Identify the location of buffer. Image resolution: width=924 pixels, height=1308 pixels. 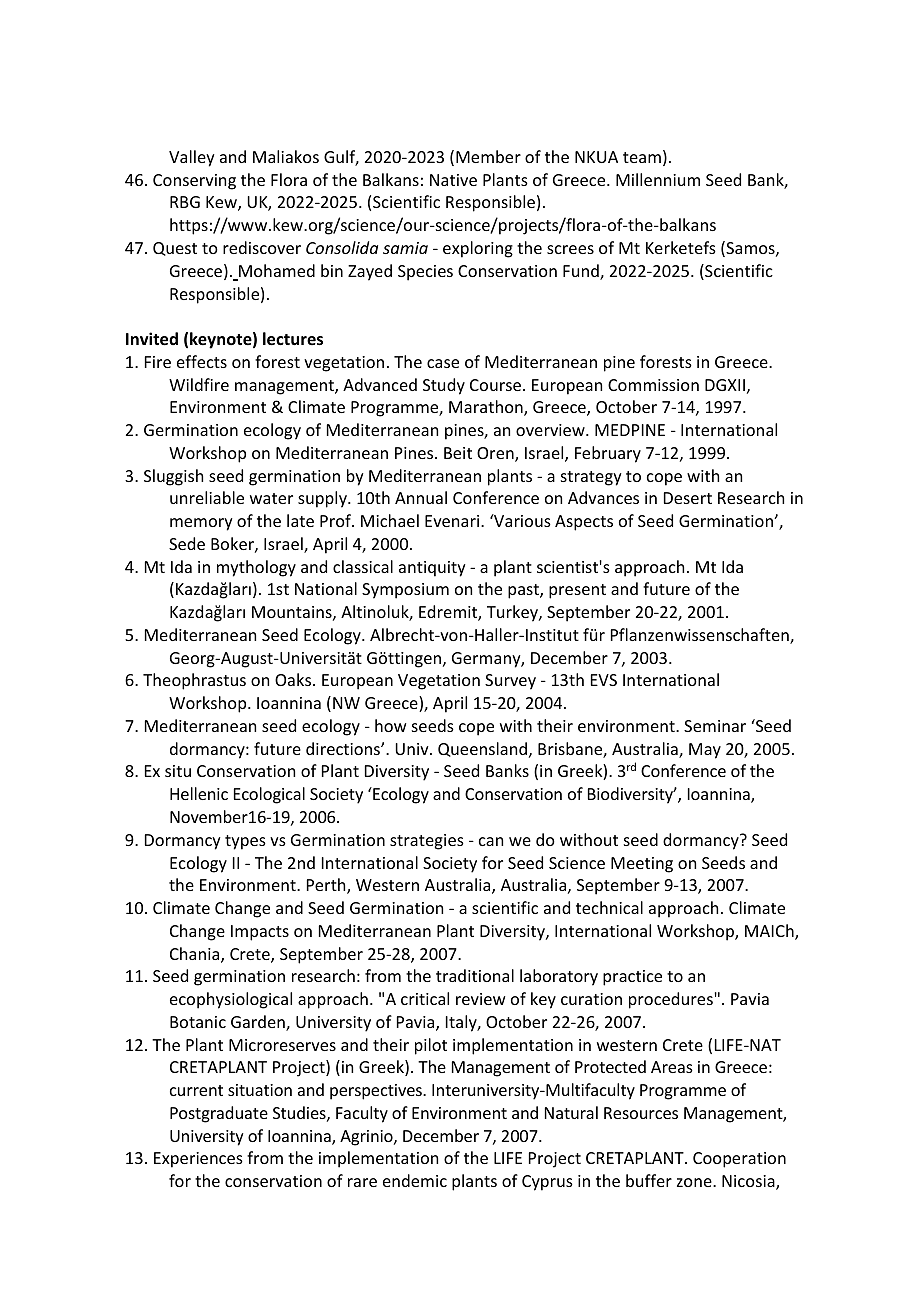
(649, 1180).
